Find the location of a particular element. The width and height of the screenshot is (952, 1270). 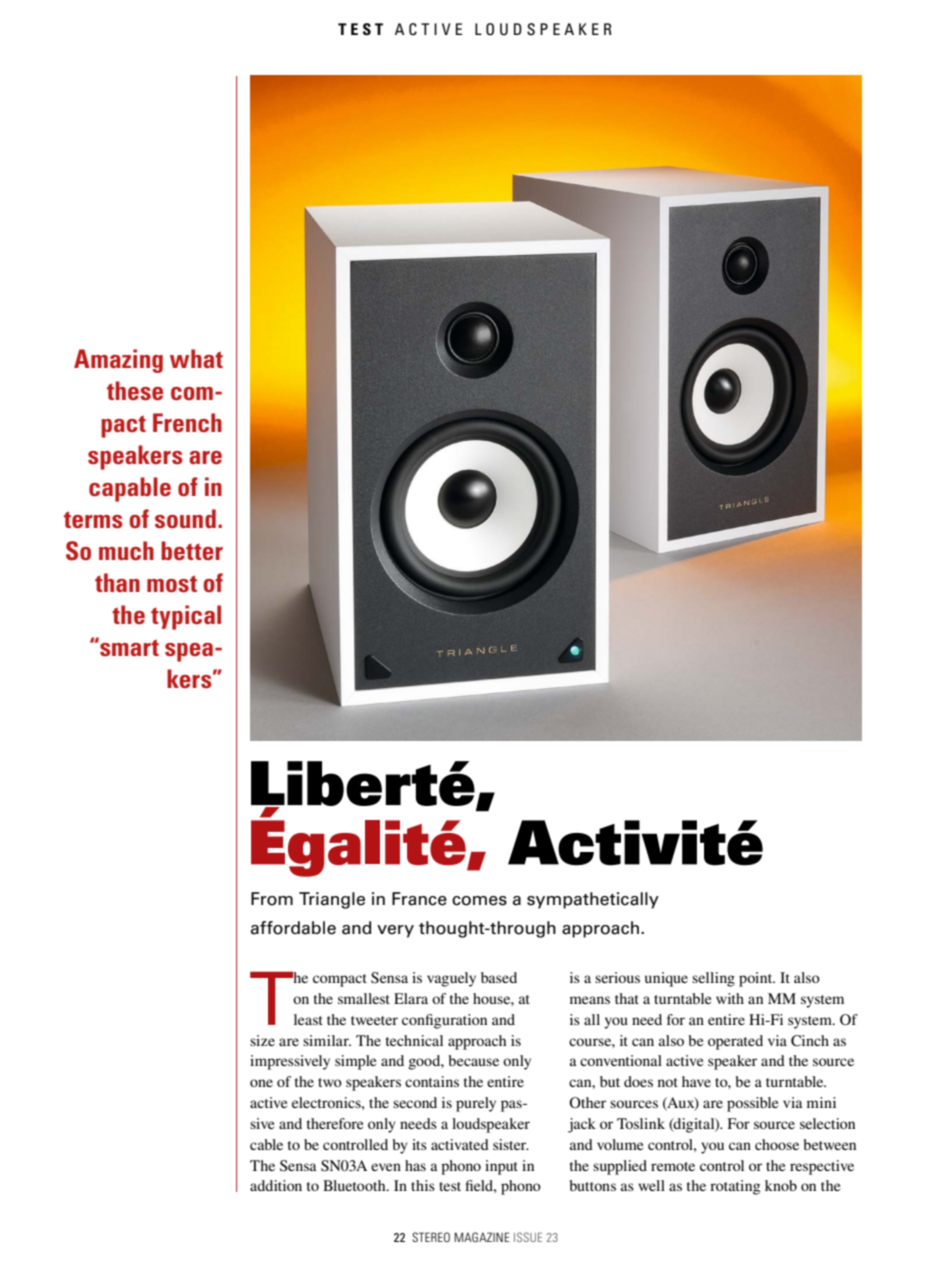

From is located at coordinates (272, 899).
